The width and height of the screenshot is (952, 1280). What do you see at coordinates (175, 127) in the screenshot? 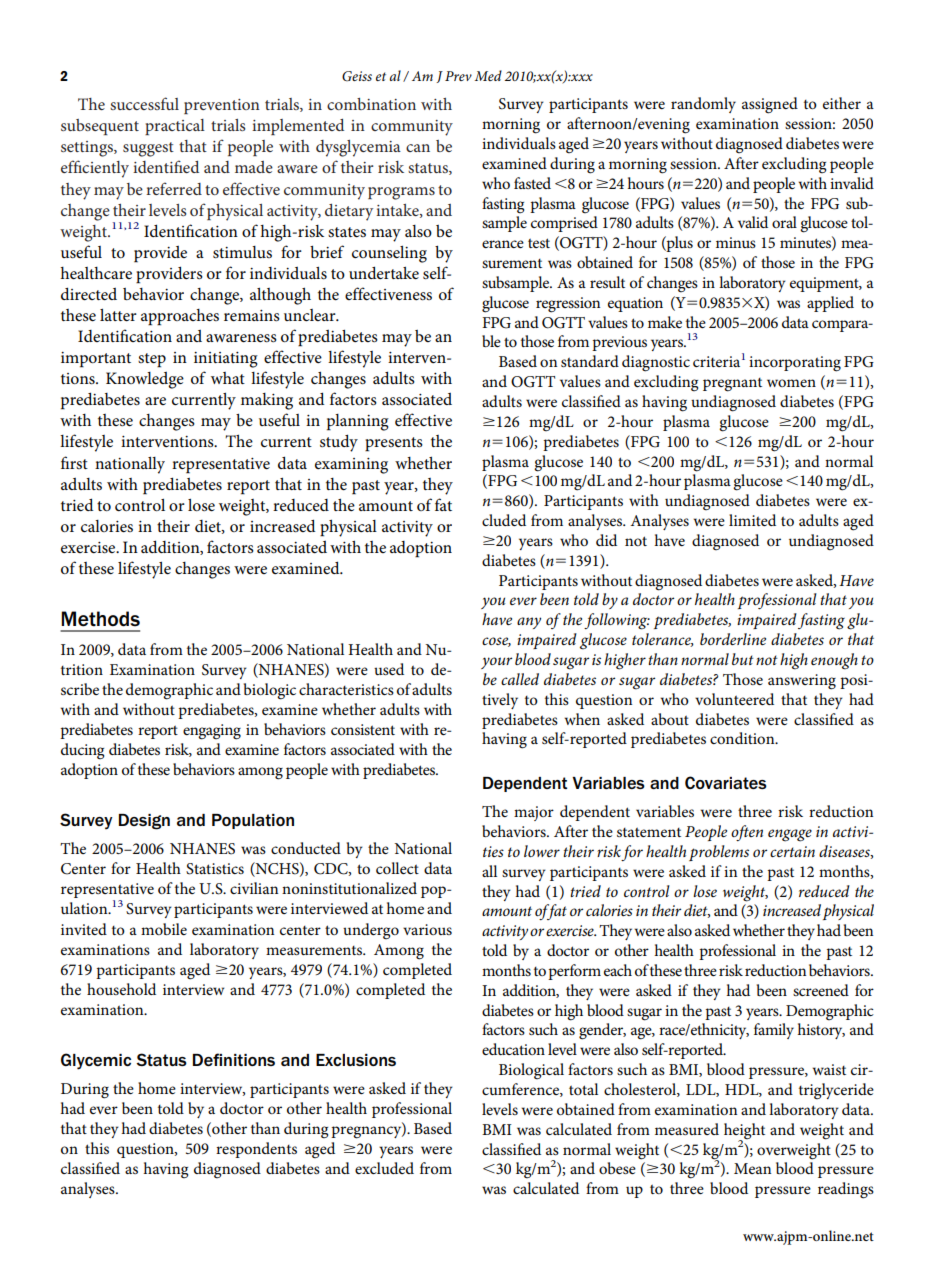
I see `practical` at bounding box center [175, 127].
